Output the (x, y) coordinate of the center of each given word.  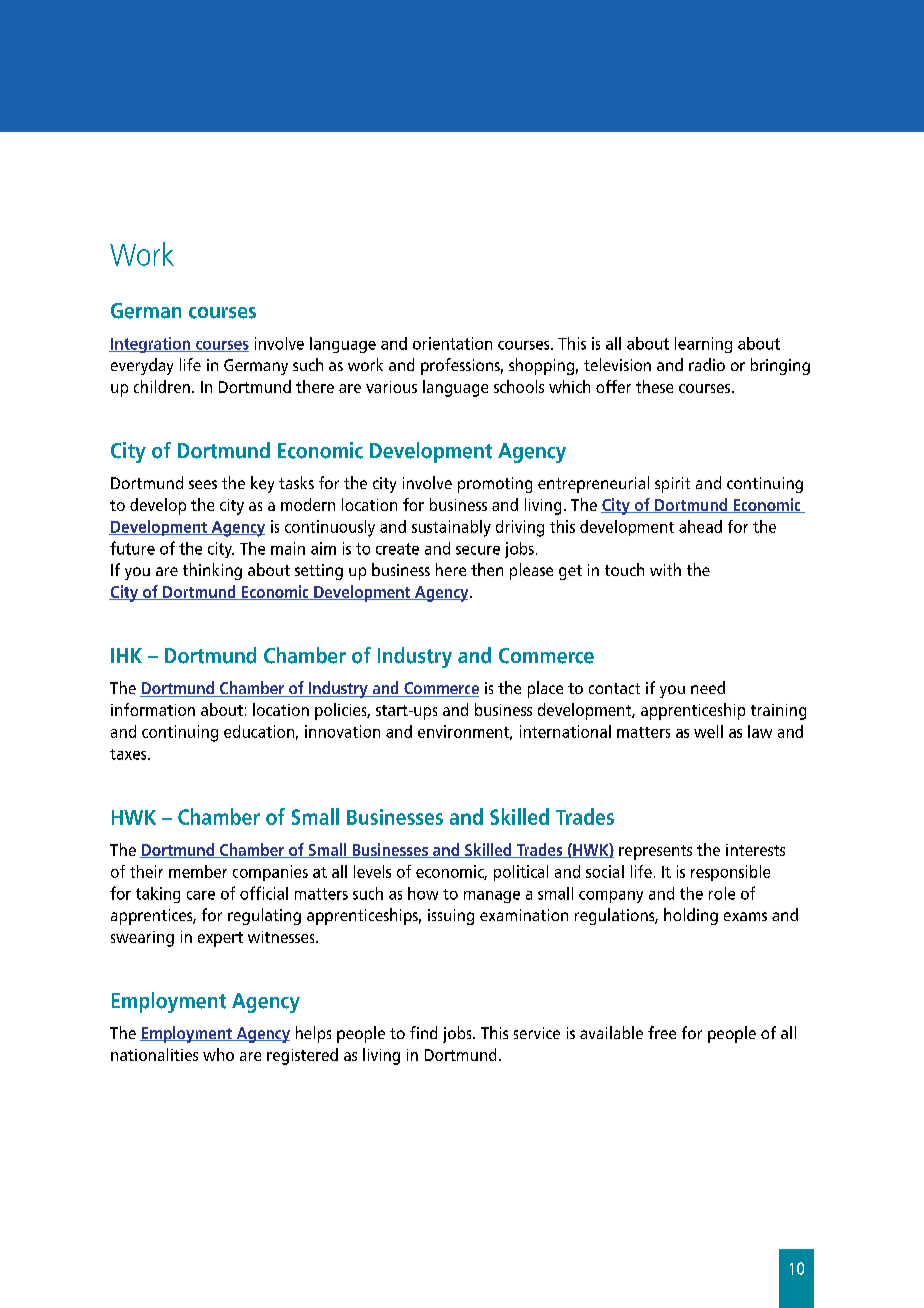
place (545, 689)
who (218, 1054)
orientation (452, 343)
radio (707, 364)
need (708, 687)
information (153, 709)
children (162, 386)
